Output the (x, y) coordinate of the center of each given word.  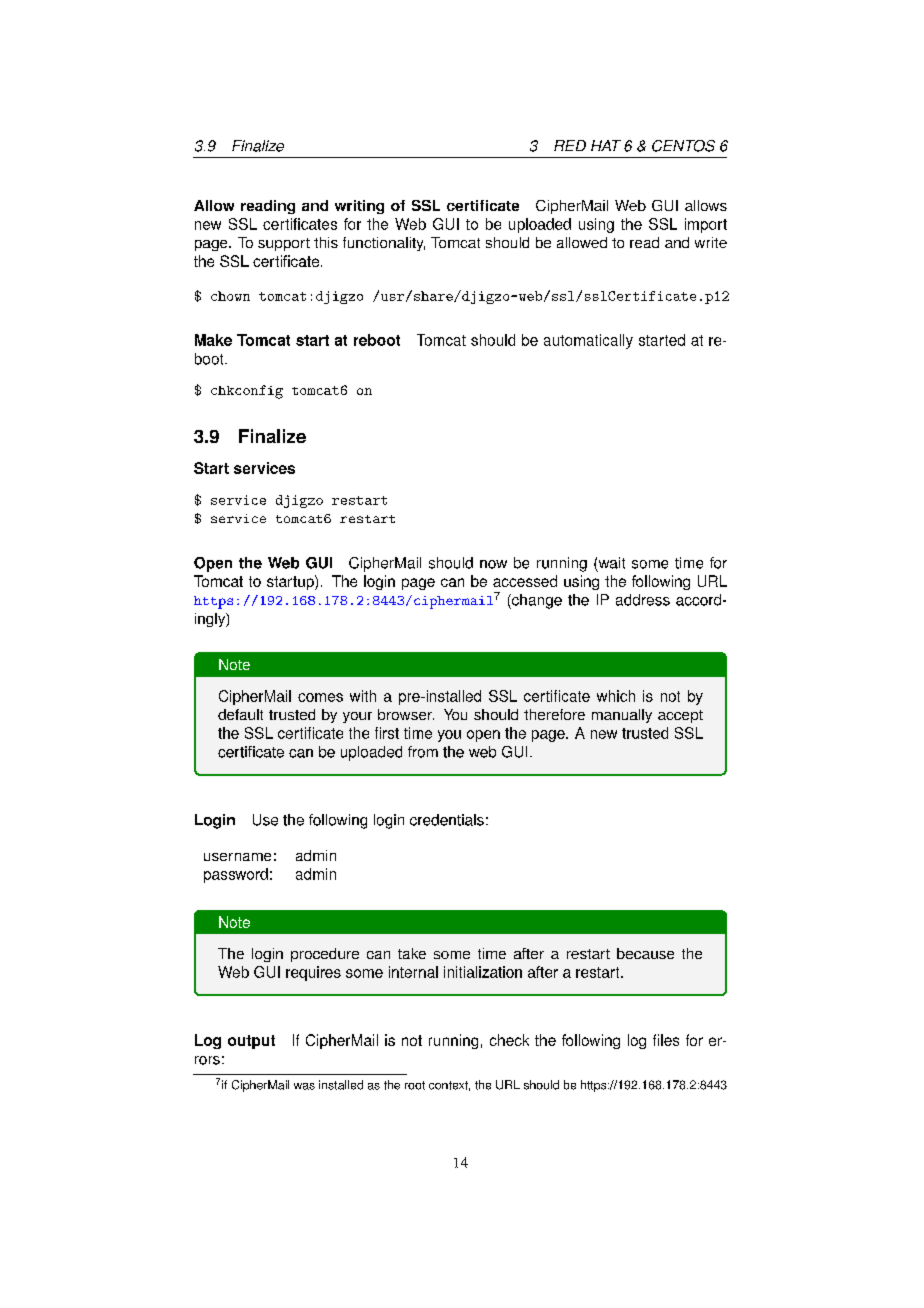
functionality (384, 244)
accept (680, 716)
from (423, 752)
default (240, 714)
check (509, 1040)
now (493, 564)
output (251, 1042)
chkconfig (247, 392)
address (643, 600)
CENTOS (683, 146)
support (284, 244)
